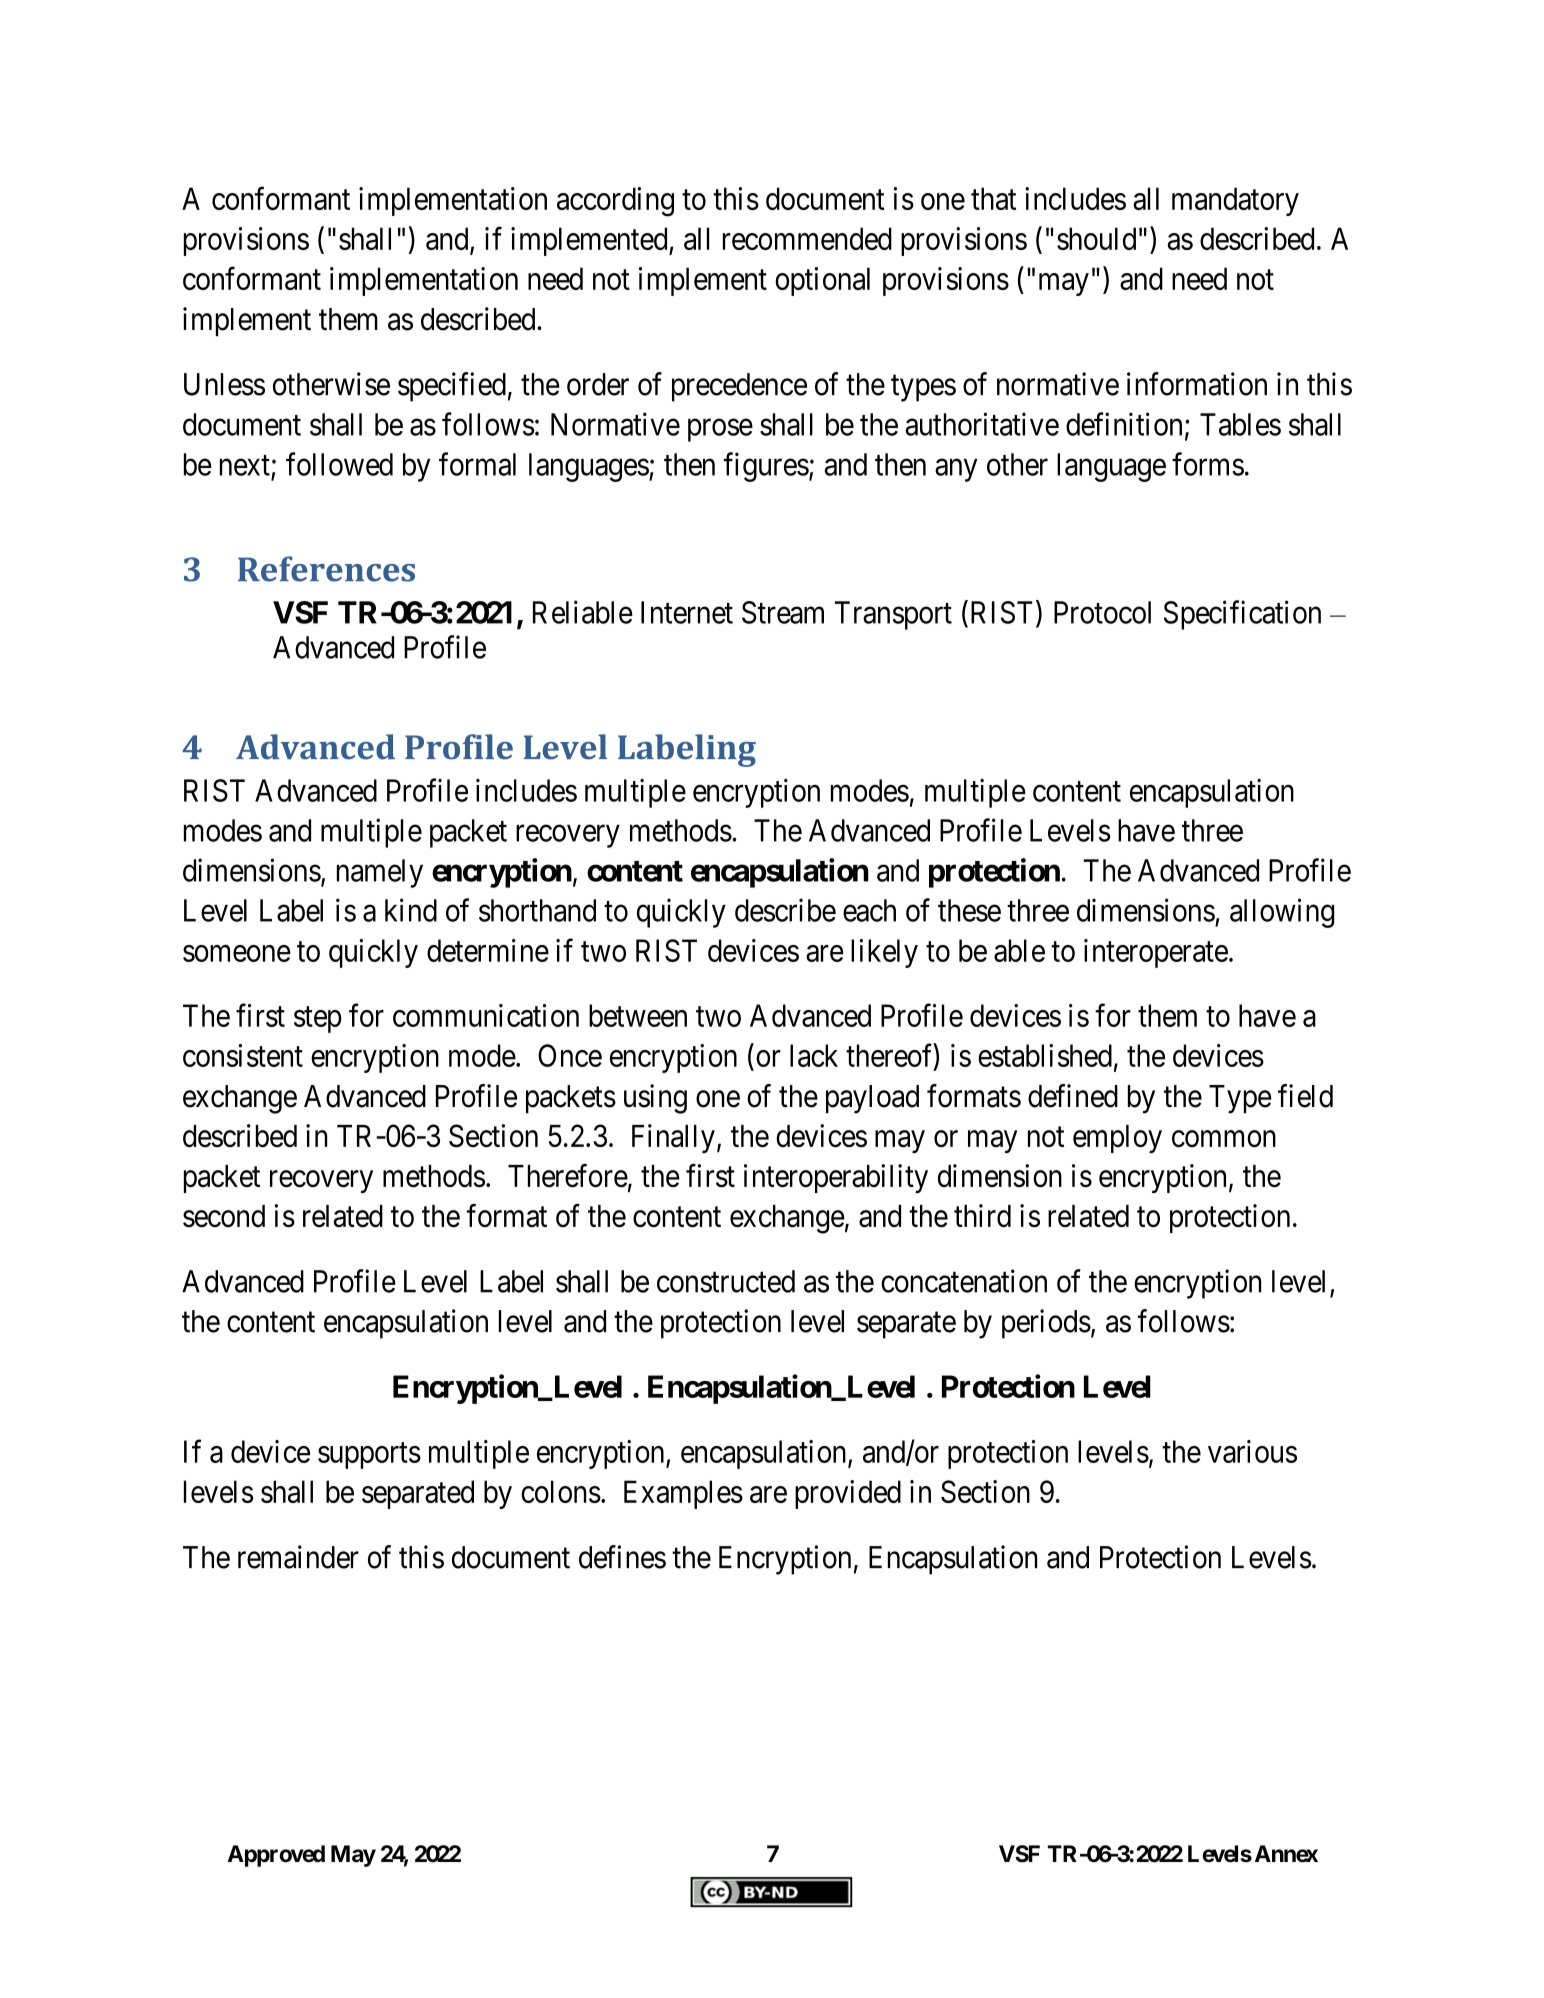  Describe the element at coordinates (452, 387) in the screenshot. I see `specified` at that location.
